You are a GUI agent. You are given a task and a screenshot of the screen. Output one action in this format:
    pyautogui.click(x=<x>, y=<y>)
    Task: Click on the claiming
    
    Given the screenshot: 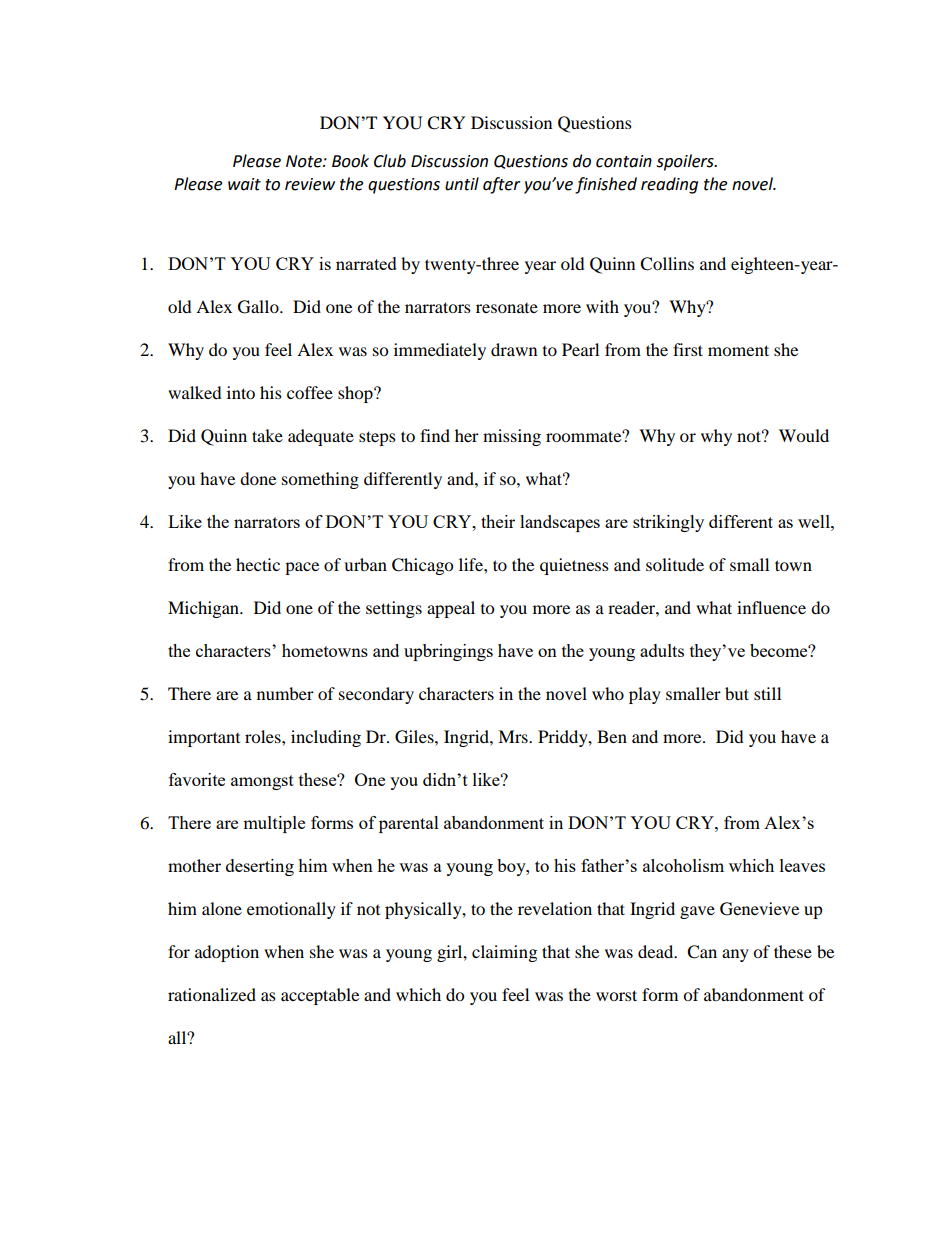 What is the action you would take?
    pyautogui.click(x=504, y=953)
